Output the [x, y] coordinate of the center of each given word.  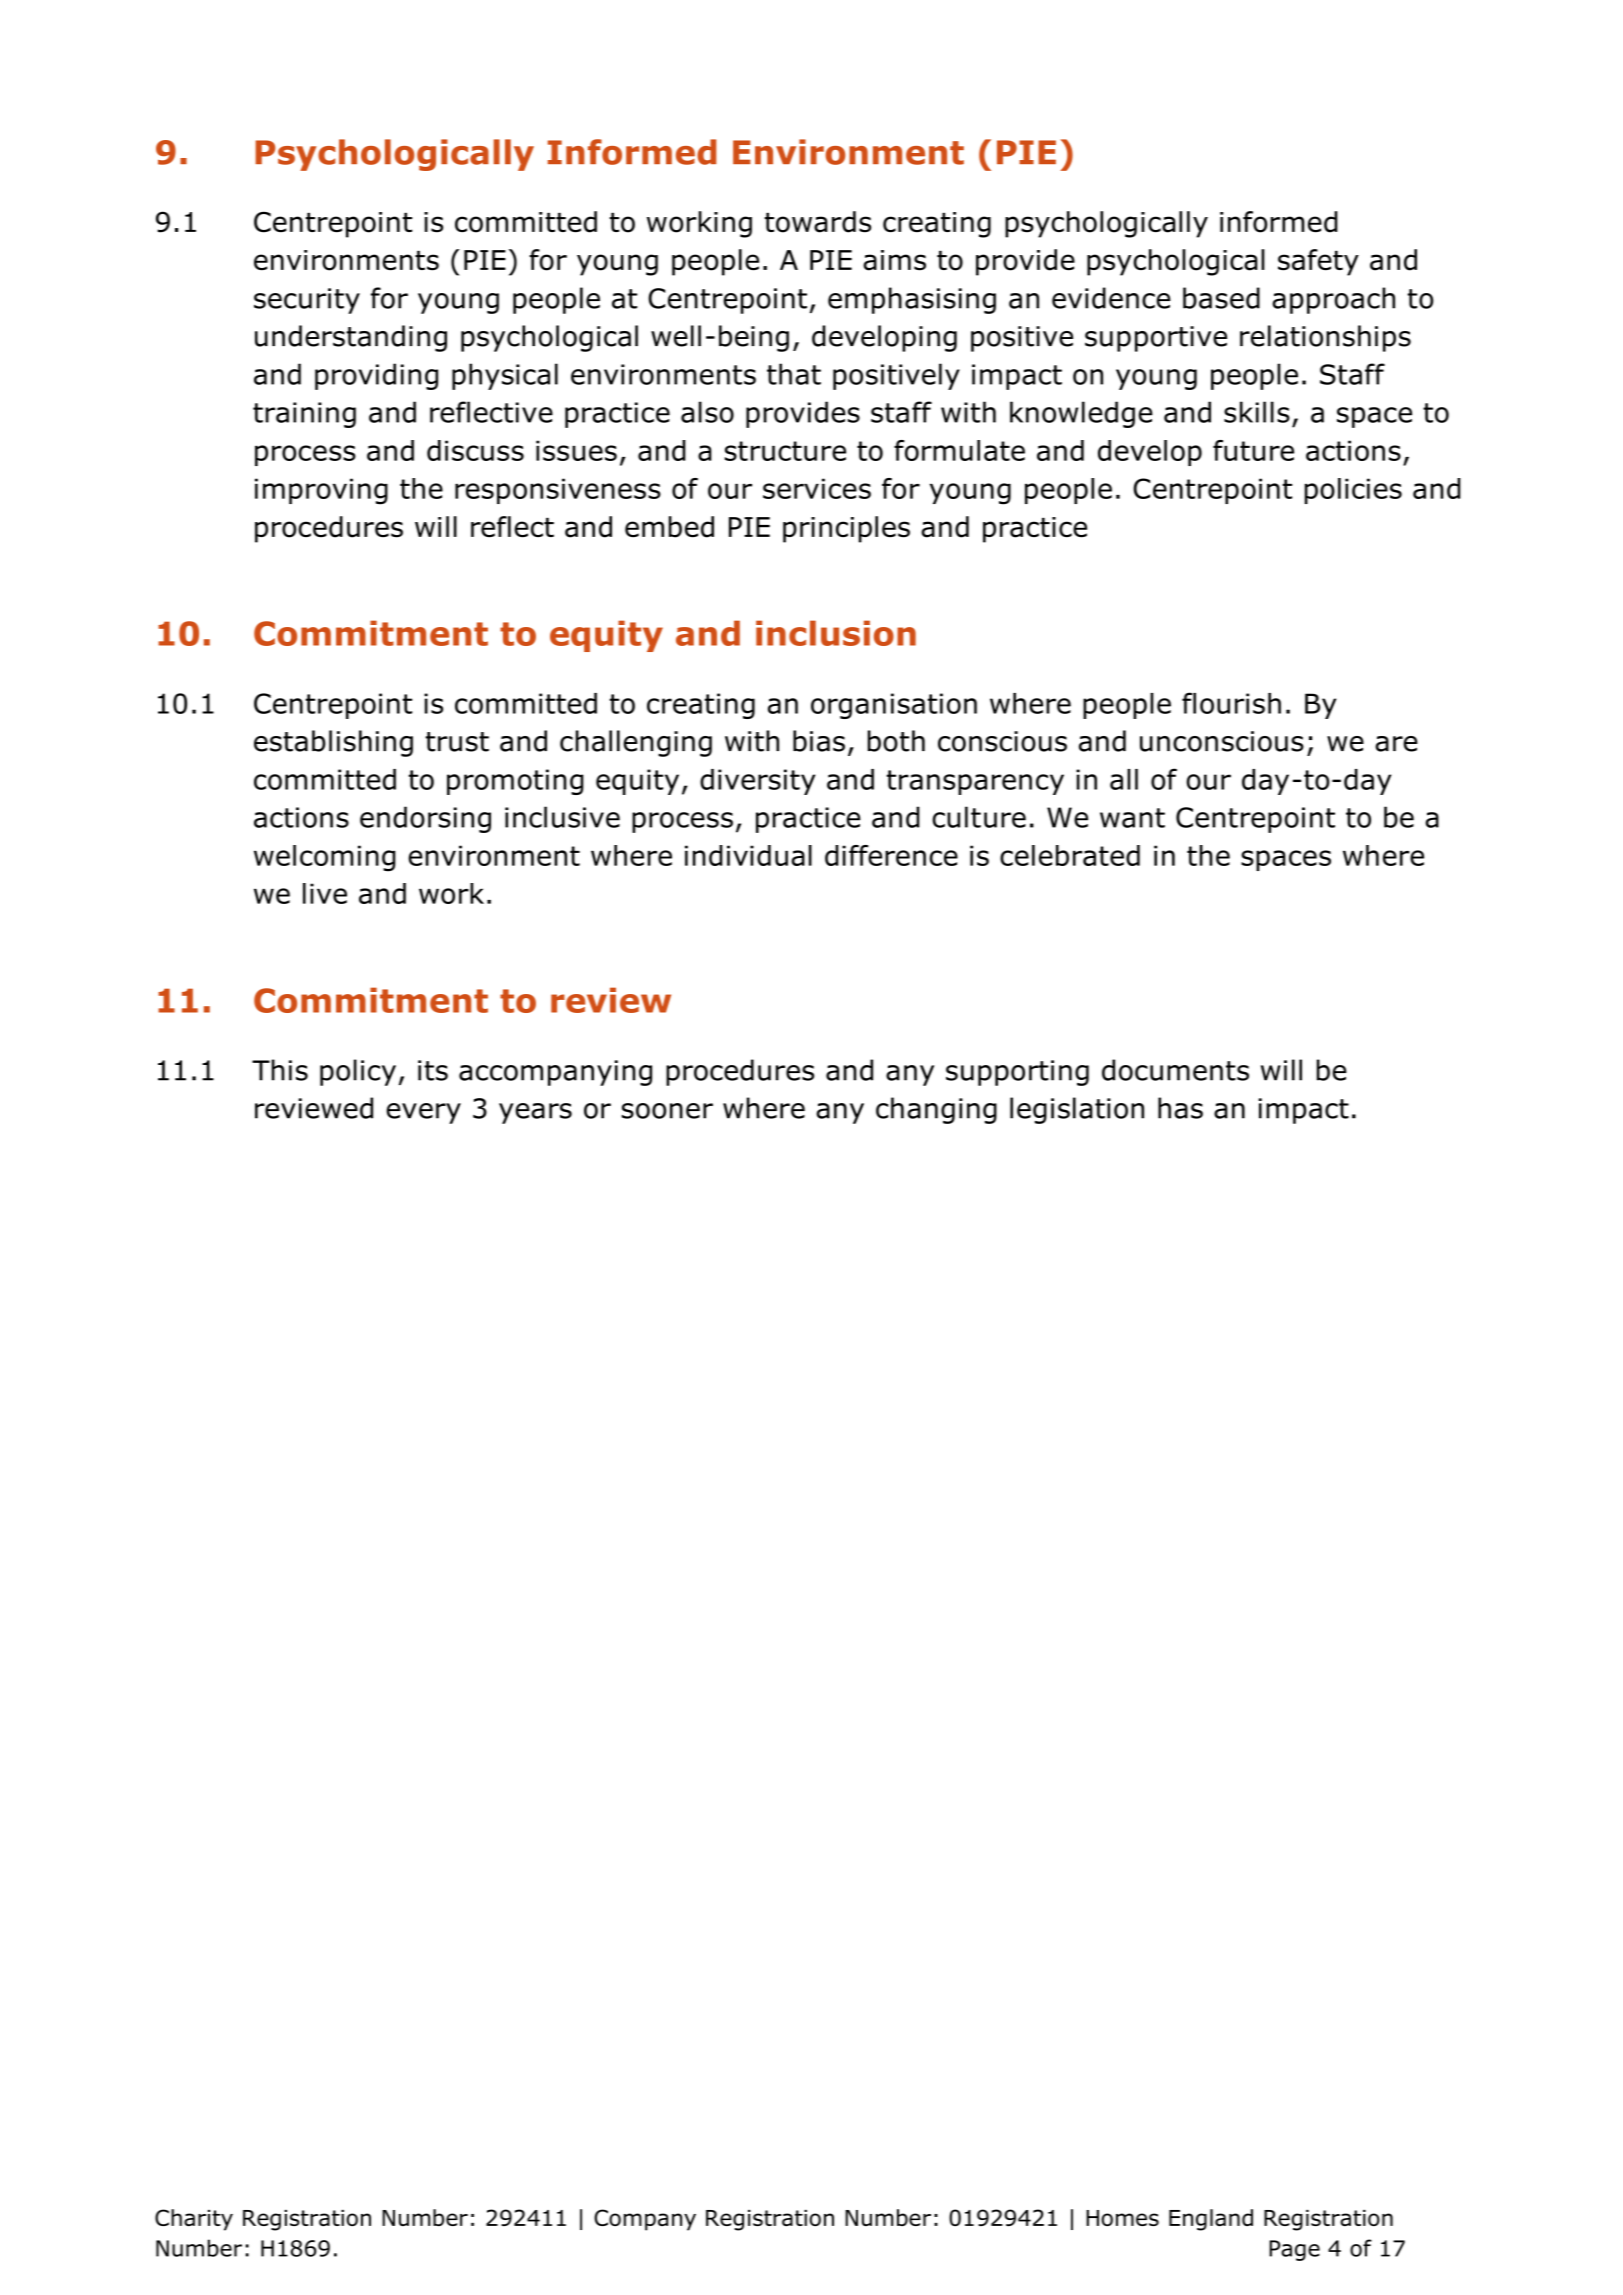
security [307, 301]
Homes [1122, 2218]
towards [818, 222]
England [1211, 2220]
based [1221, 298]
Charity [194, 2220]
